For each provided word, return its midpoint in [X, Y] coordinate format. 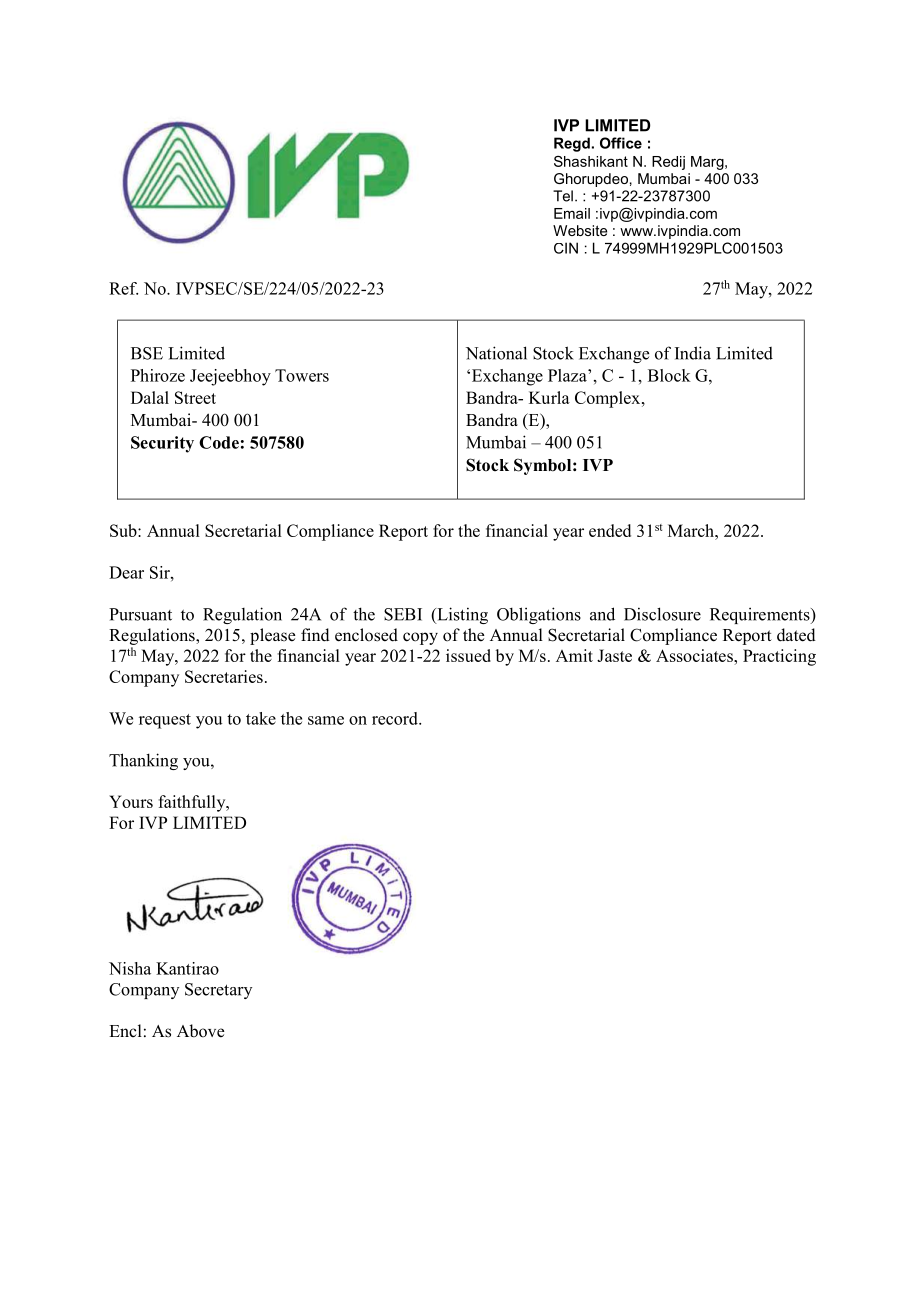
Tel [563, 196]
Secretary [218, 991]
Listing [461, 615]
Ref [123, 288]
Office [621, 143]
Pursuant [140, 614]
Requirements [761, 615]
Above [201, 1031]
